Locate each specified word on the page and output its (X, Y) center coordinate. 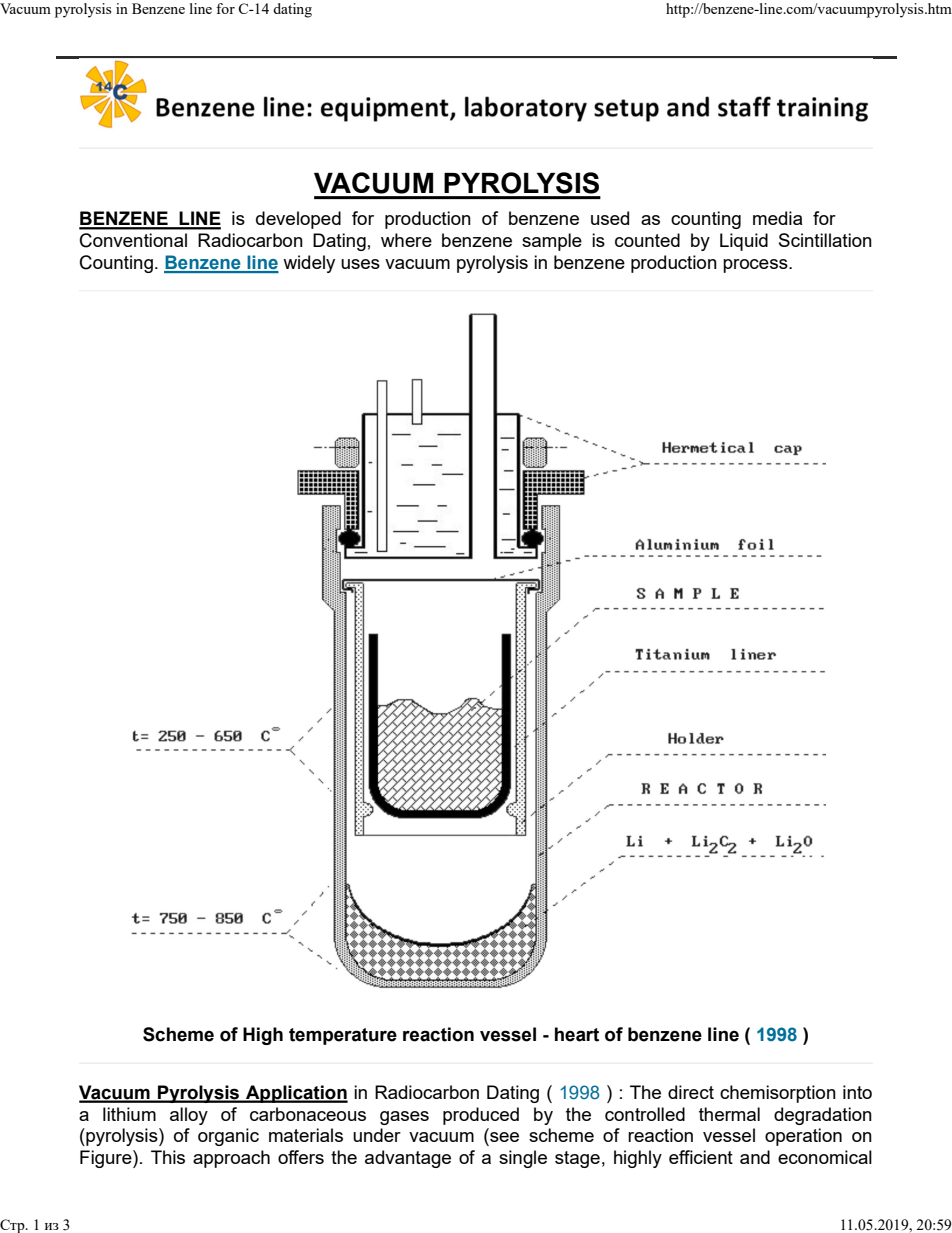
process (756, 266)
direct (691, 1092)
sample (552, 242)
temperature (343, 1036)
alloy (189, 1116)
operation (803, 1137)
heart (577, 1034)
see (504, 1137)
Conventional (133, 240)
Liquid (744, 242)
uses (360, 264)
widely (309, 264)
